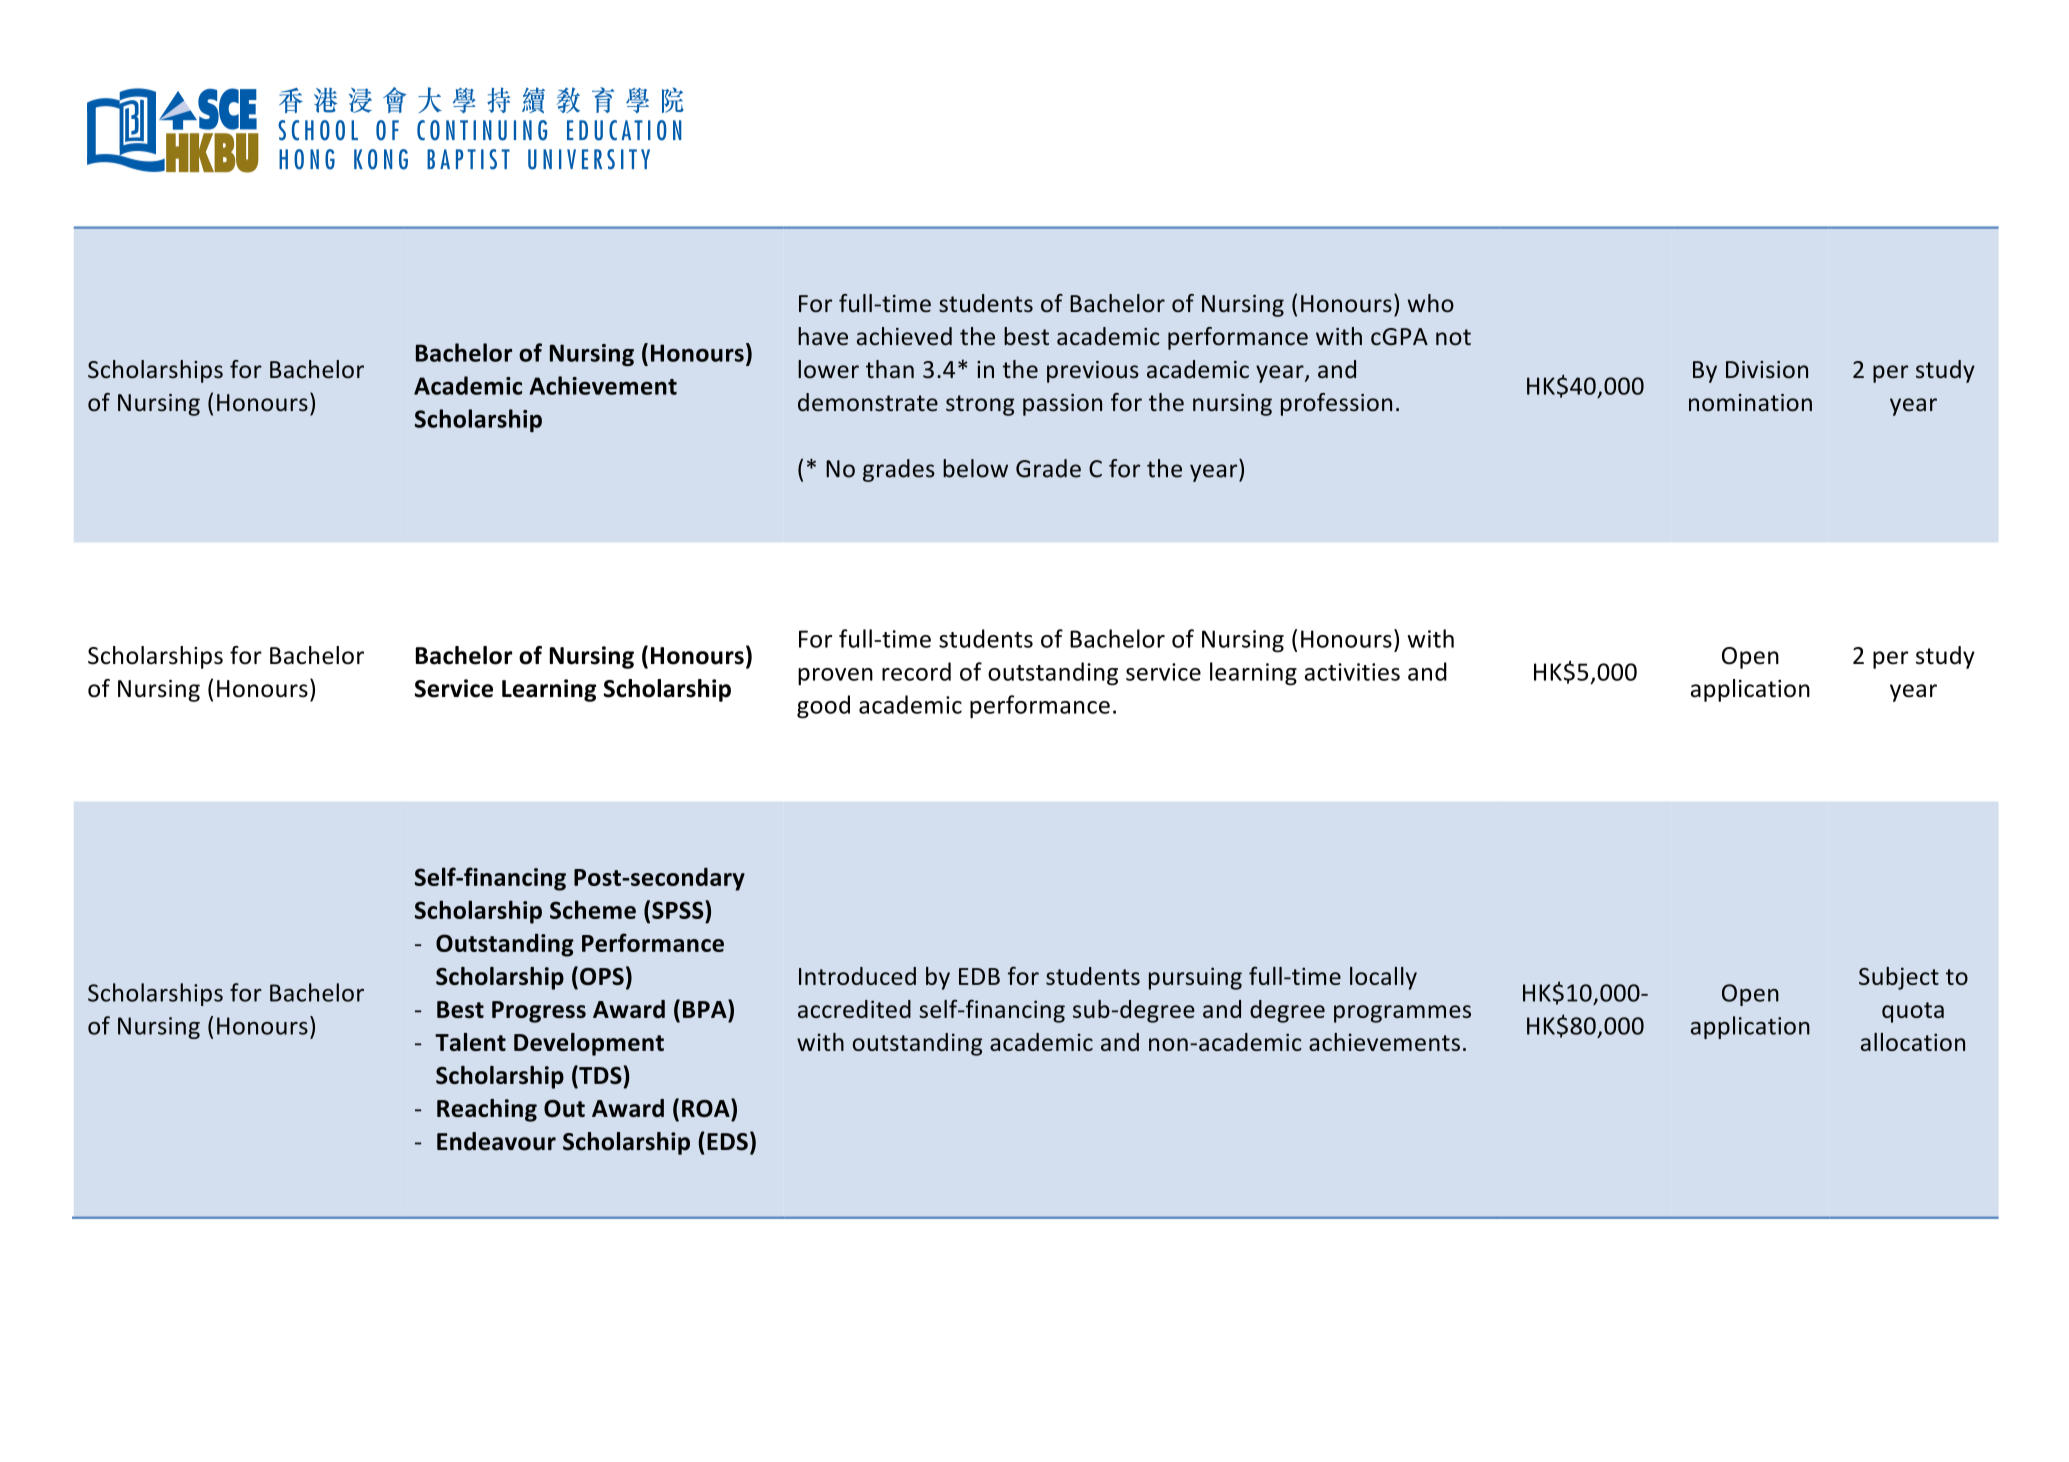  What do you see at coordinates (1093, 372) in the page?
I see `previous` at bounding box center [1093, 372].
